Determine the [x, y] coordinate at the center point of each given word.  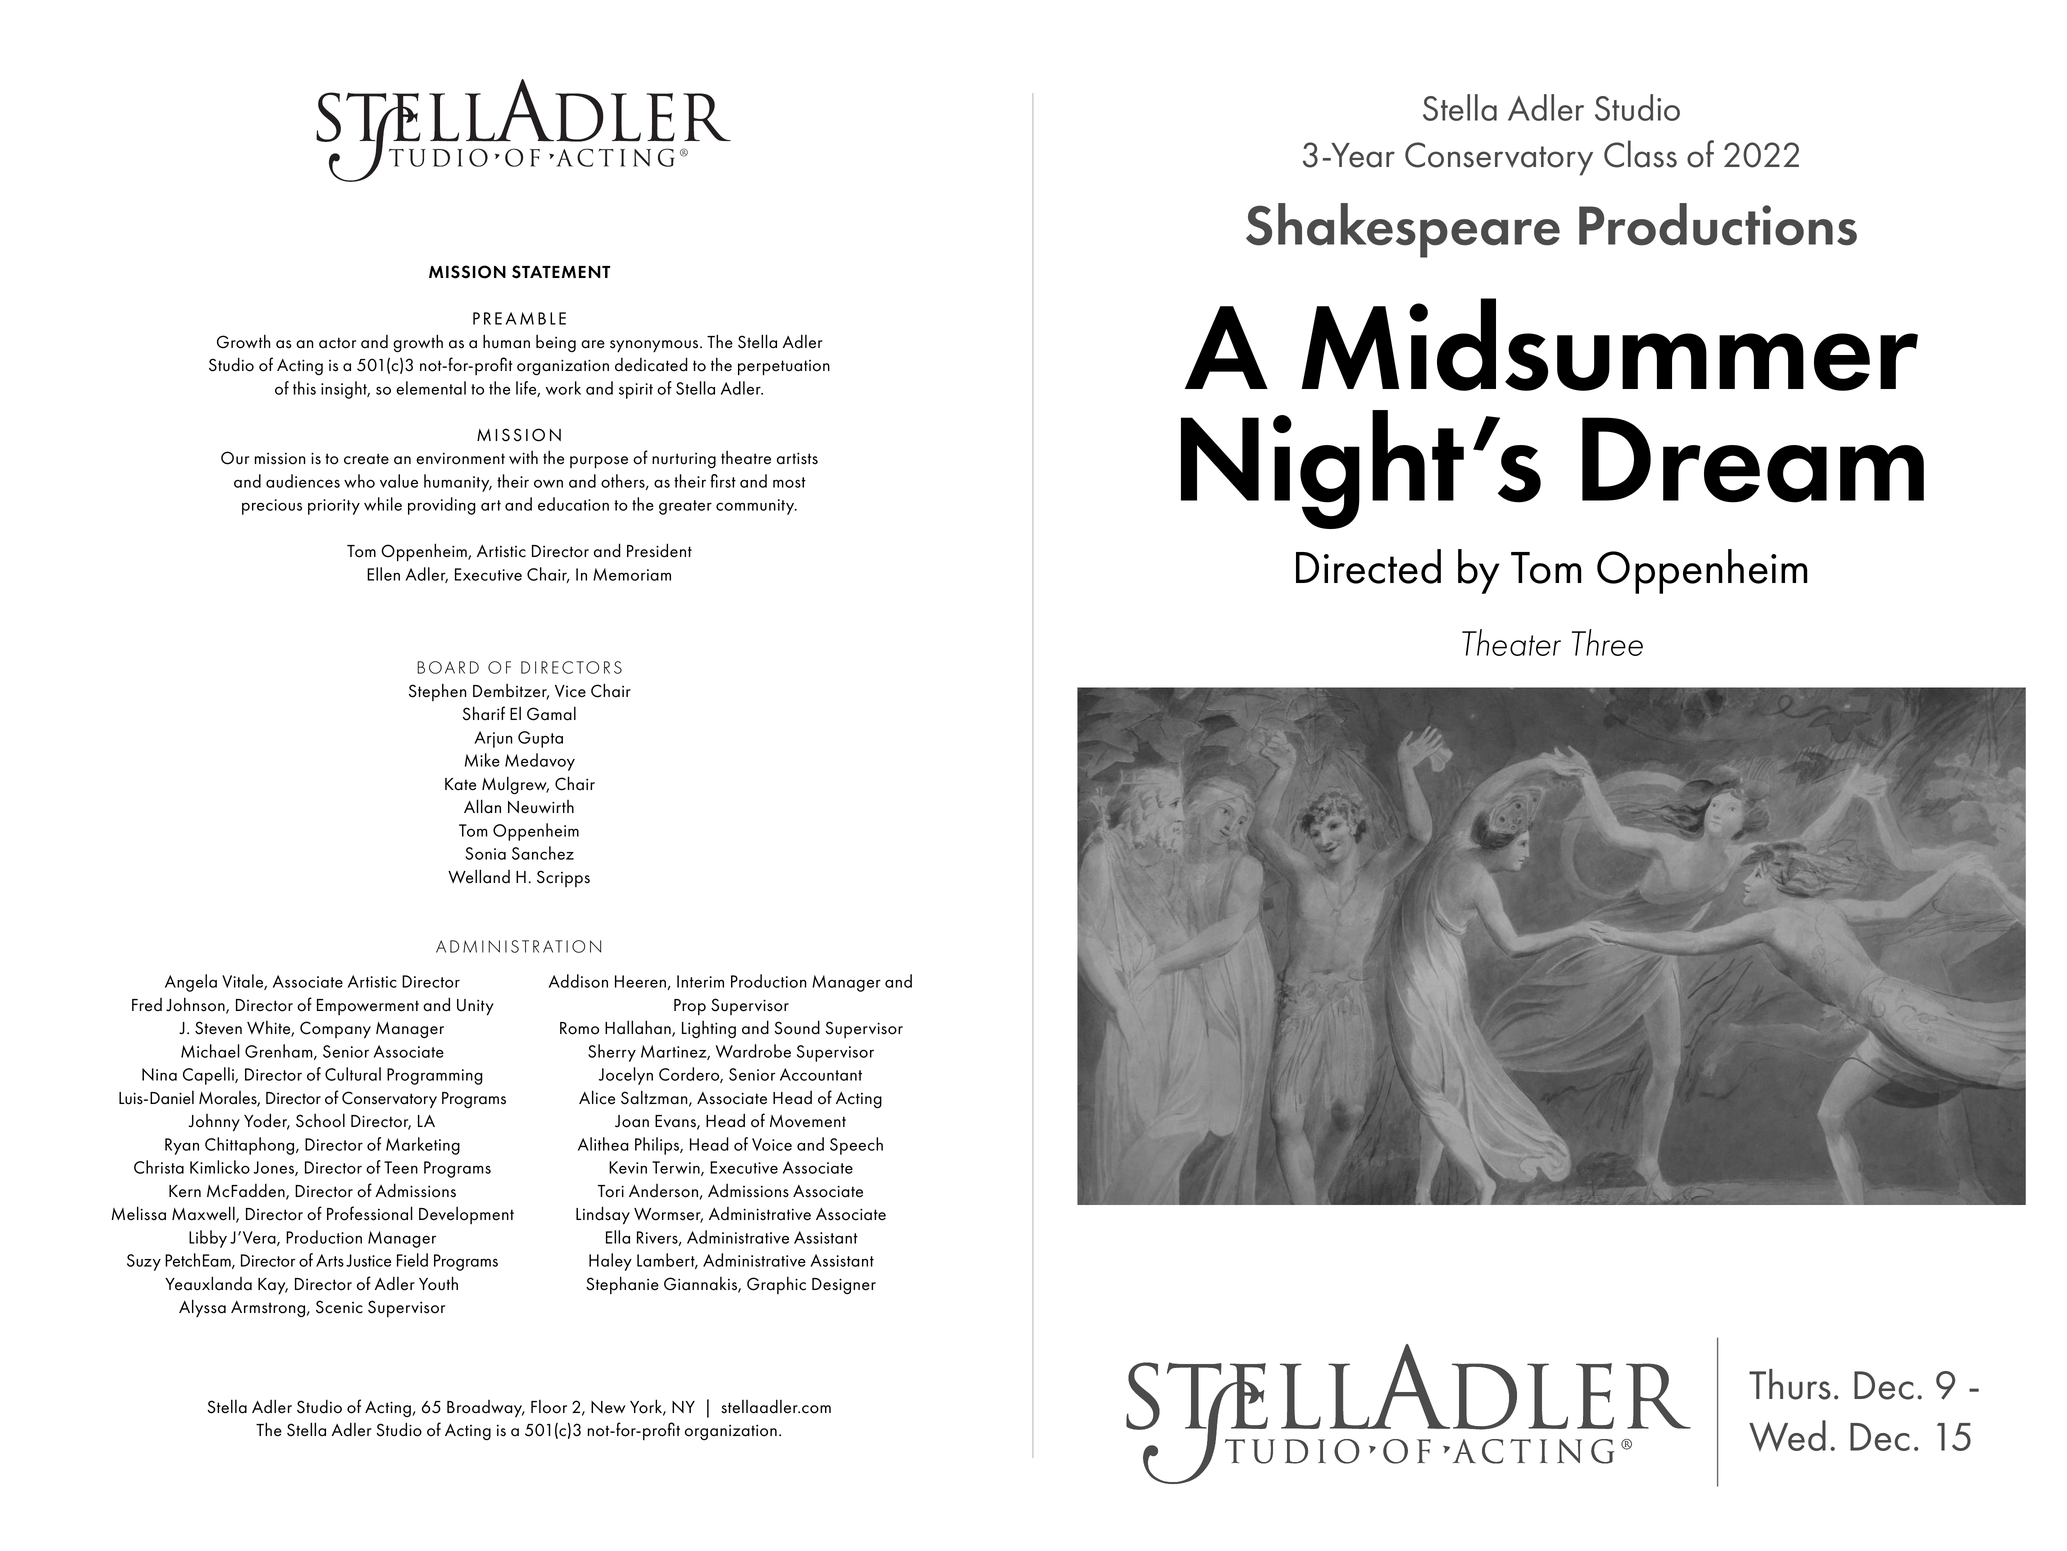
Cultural [353, 1074]
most [789, 482]
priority [334, 507]
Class [1640, 154]
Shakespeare [1403, 230]
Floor [549, 1407]
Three [1607, 642]
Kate [460, 784]
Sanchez [543, 853]
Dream [1753, 460]
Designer [844, 1286]
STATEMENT [561, 272]
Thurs [1790, 1384]
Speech [856, 1146]
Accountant [821, 1074]
